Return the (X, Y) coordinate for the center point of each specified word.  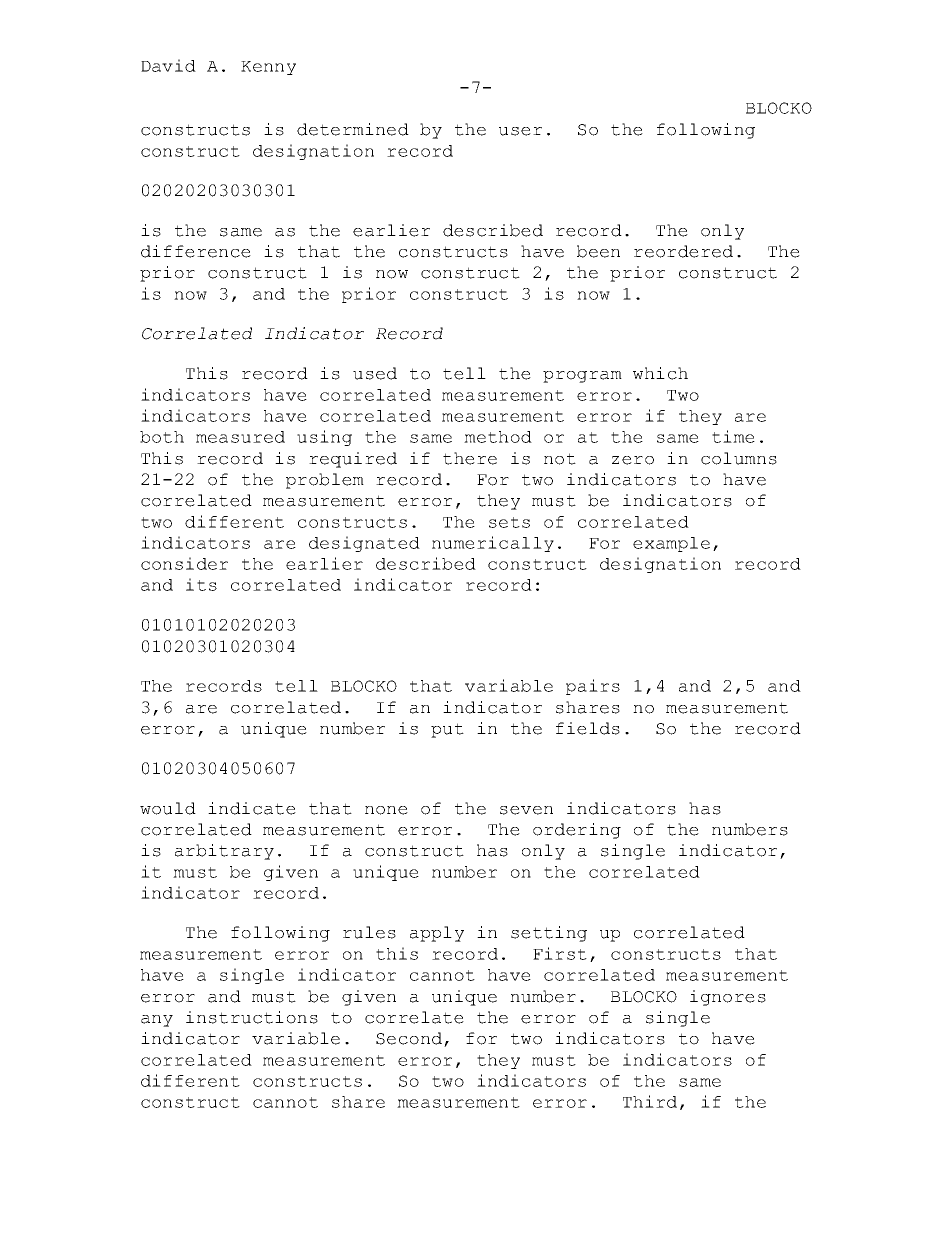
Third (650, 1101)
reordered (683, 251)
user (520, 131)
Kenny (268, 68)
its (201, 584)
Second (410, 1039)
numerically (493, 544)
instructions (252, 1017)
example (671, 544)
